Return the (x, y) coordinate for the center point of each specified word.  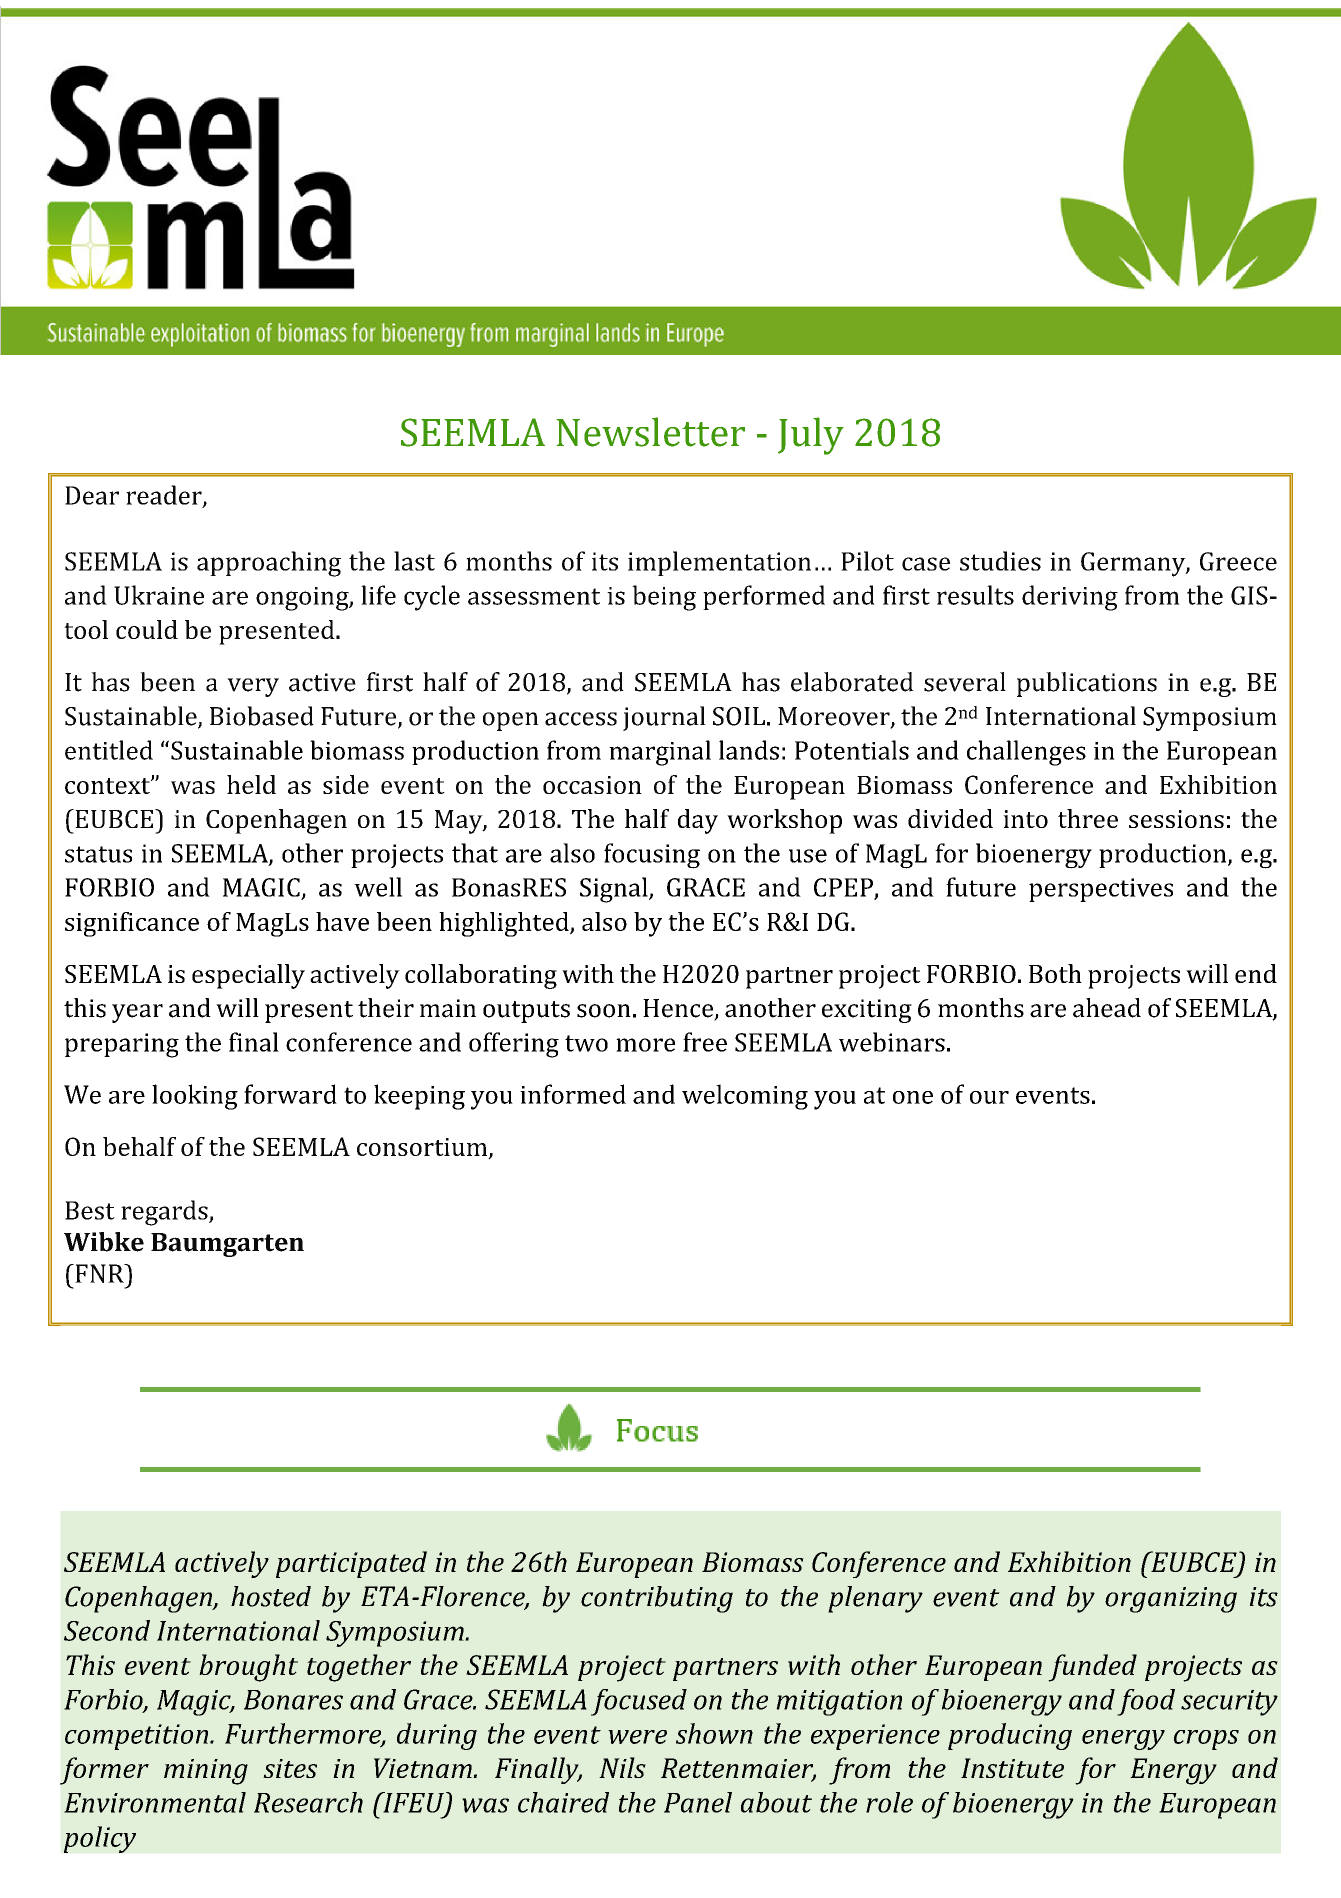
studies (1000, 561)
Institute (1012, 1768)
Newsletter (650, 432)
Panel (698, 1802)
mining (206, 1772)
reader (165, 496)
